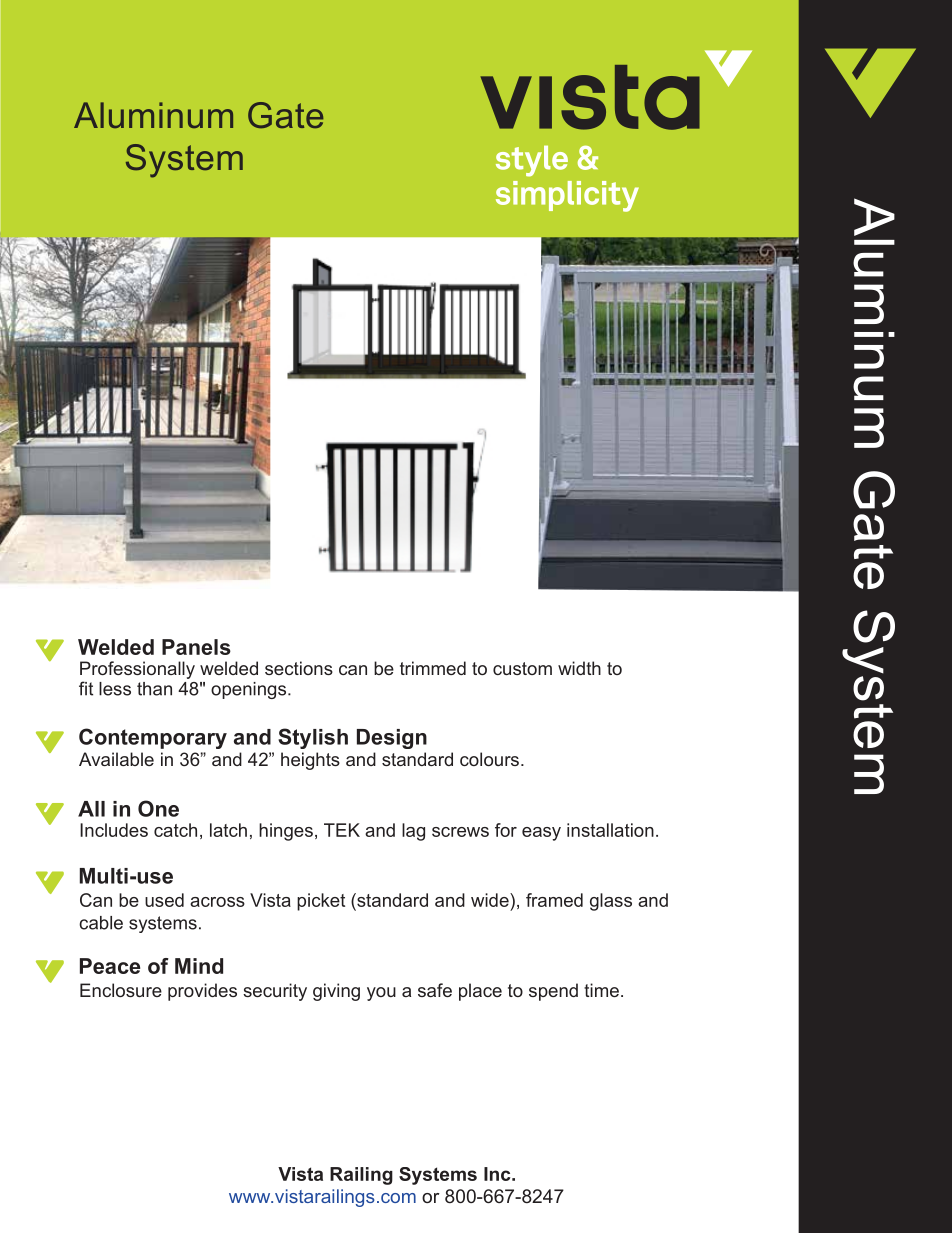  What do you see at coordinates (336, 992) in the document?
I see `giving` at bounding box center [336, 992].
